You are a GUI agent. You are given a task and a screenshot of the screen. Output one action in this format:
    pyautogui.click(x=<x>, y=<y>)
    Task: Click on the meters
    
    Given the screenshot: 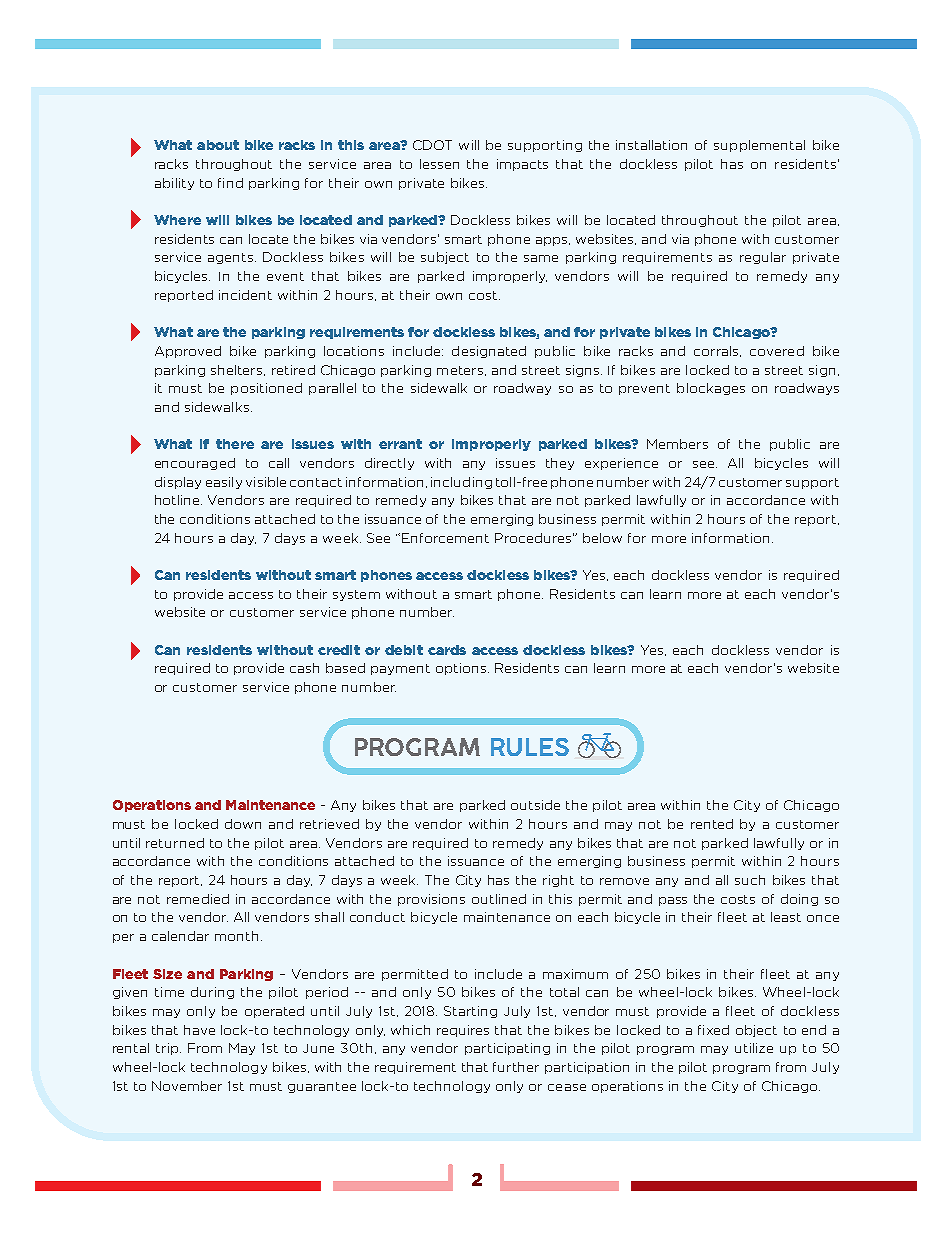 What is the action you would take?
    pyautogui.click(x=461, y=371)
